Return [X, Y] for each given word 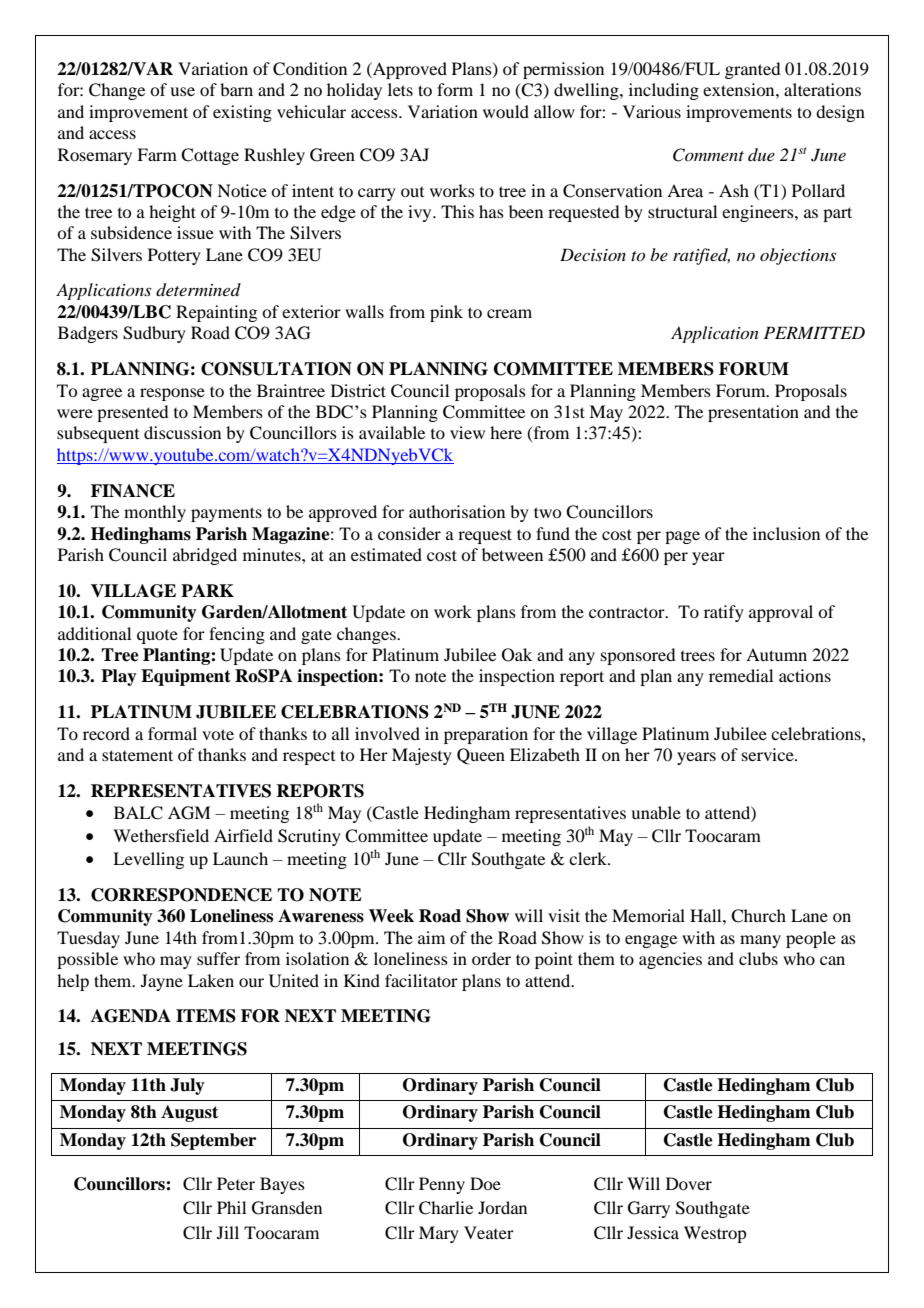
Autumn [776, 654]
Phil [231, 1207]
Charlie [446, 1208]
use [182, 91]
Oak [517, 655]
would [506, 111]
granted [752, 70]
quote [157, 637]
